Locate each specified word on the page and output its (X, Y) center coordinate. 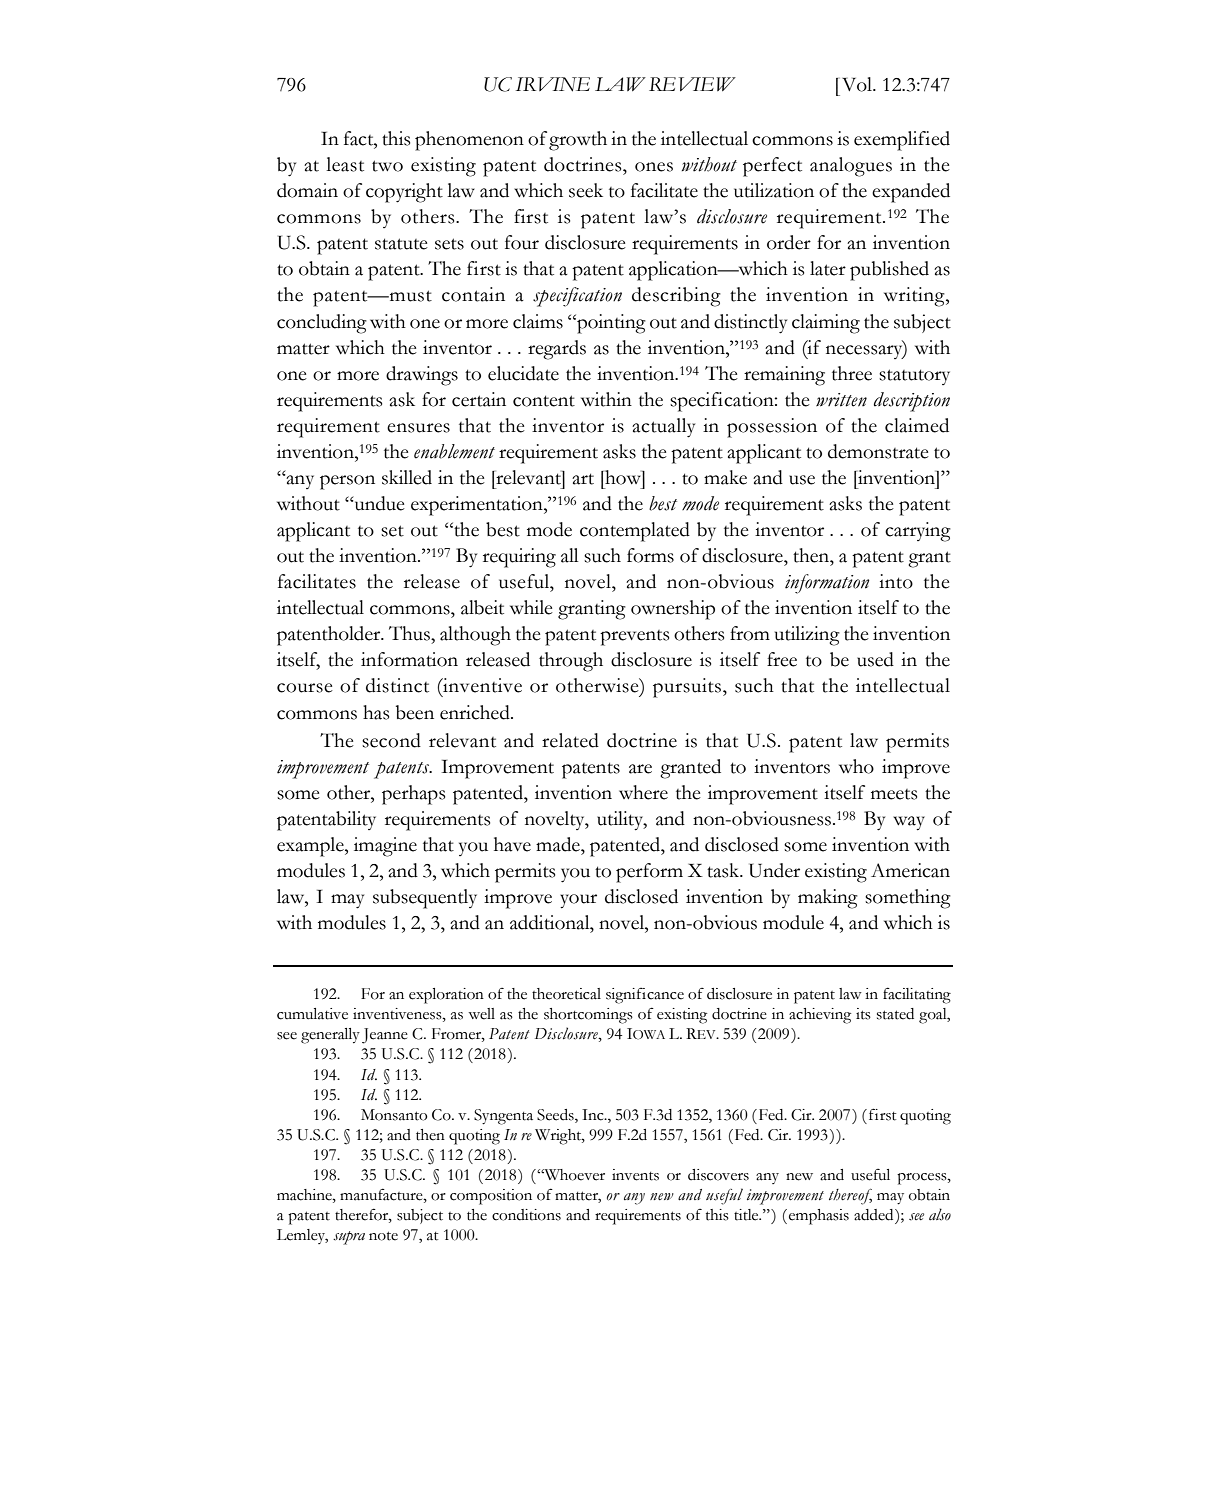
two (387, 166)
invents (635, 1175)
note (383, 1236)
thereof (850, 1197)
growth (578, 141)
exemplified (902, 141)
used (875, 659)
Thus (410, 633)
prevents (634, 638)
